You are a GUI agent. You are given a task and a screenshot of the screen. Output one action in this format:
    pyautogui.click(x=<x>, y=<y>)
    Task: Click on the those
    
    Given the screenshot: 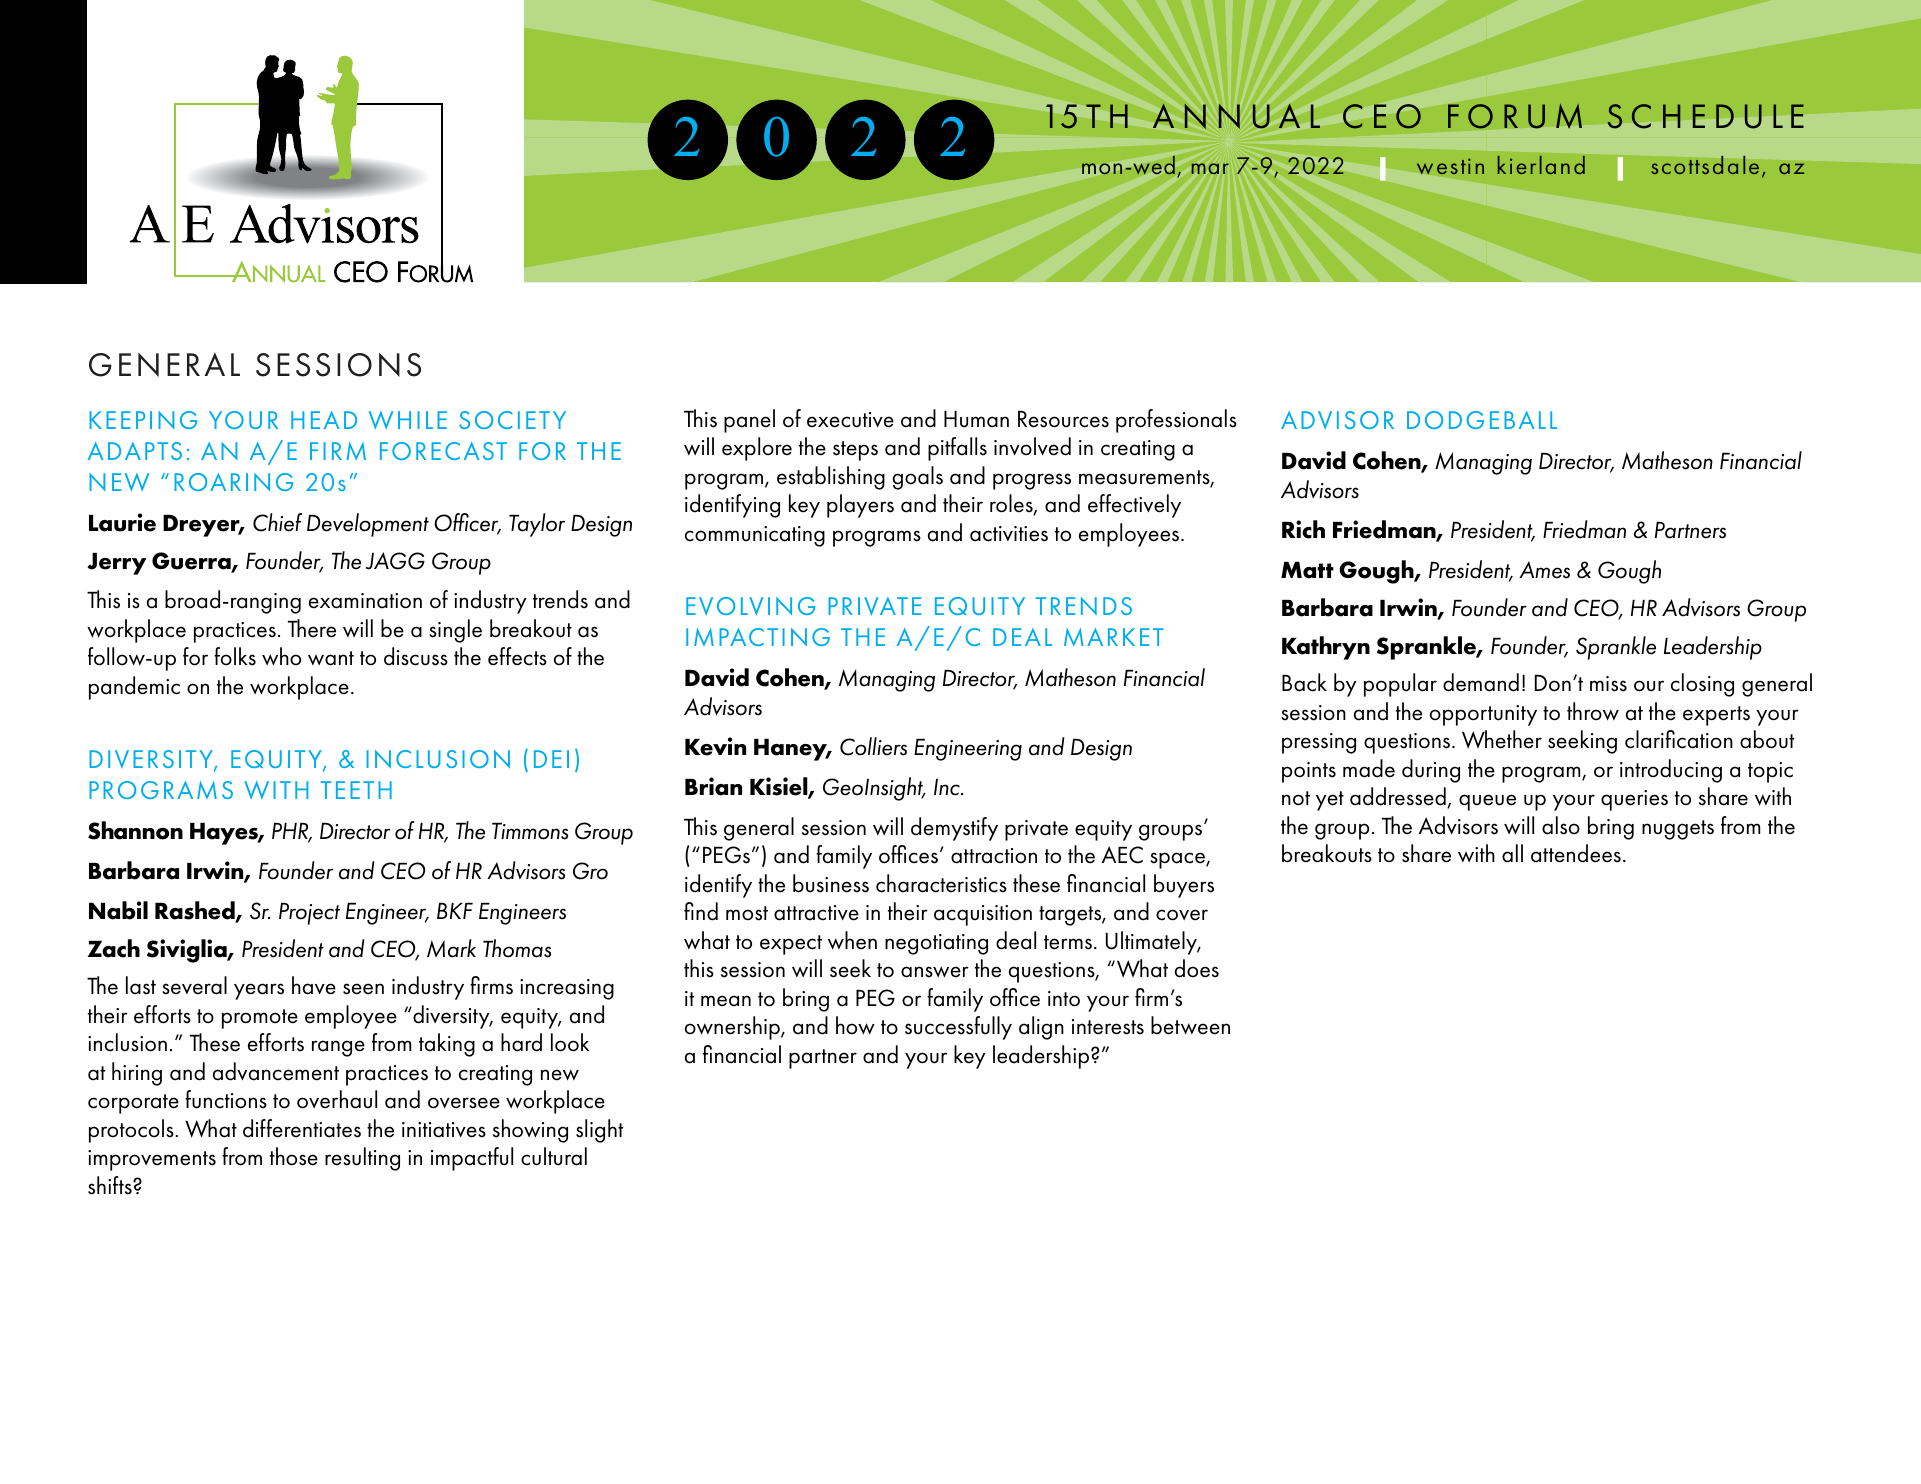 What is the action you would take?
    pyautogui.click(x=294, y=1156)
